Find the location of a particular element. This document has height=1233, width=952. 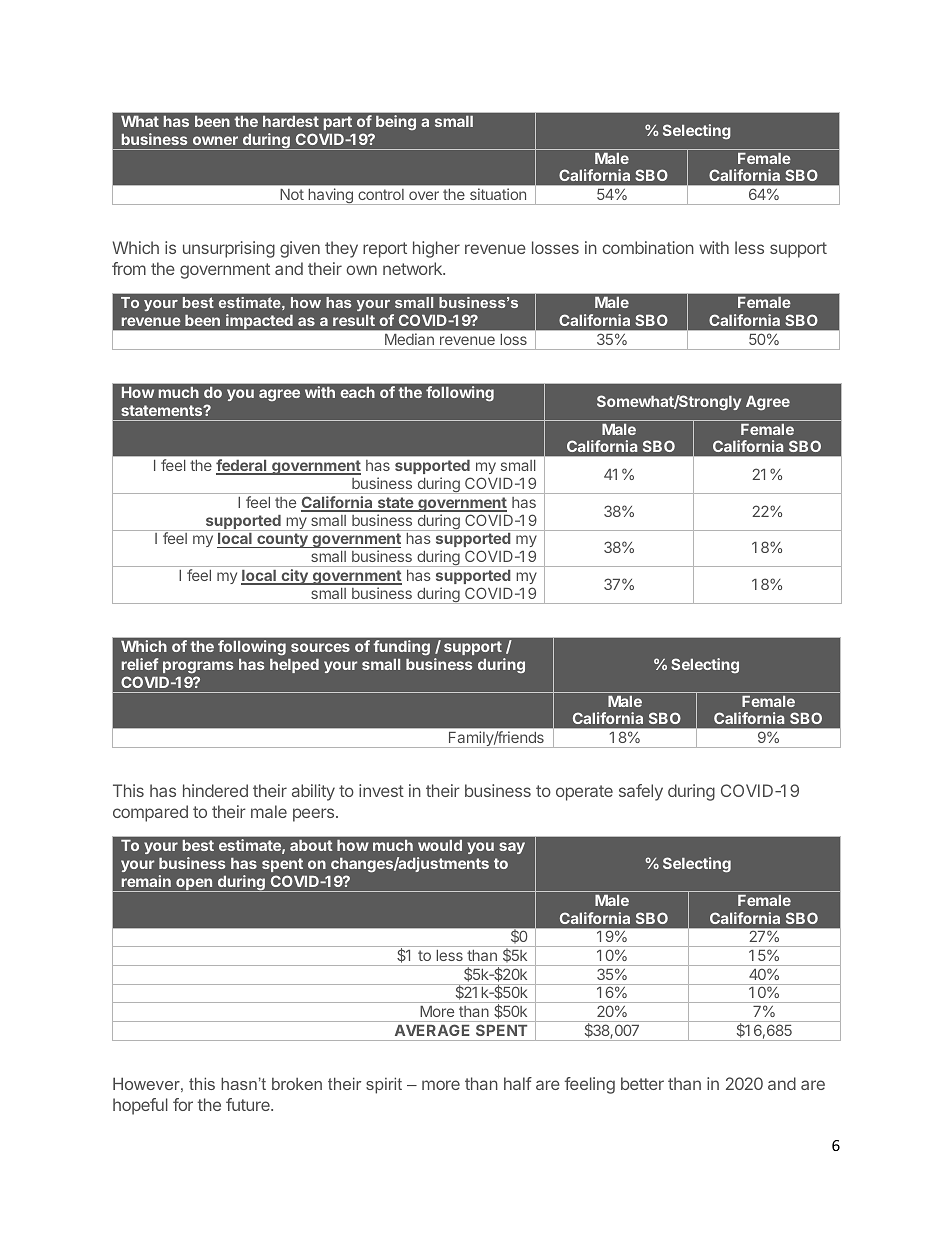

hopeful is located at coordinates (140, 1106).
